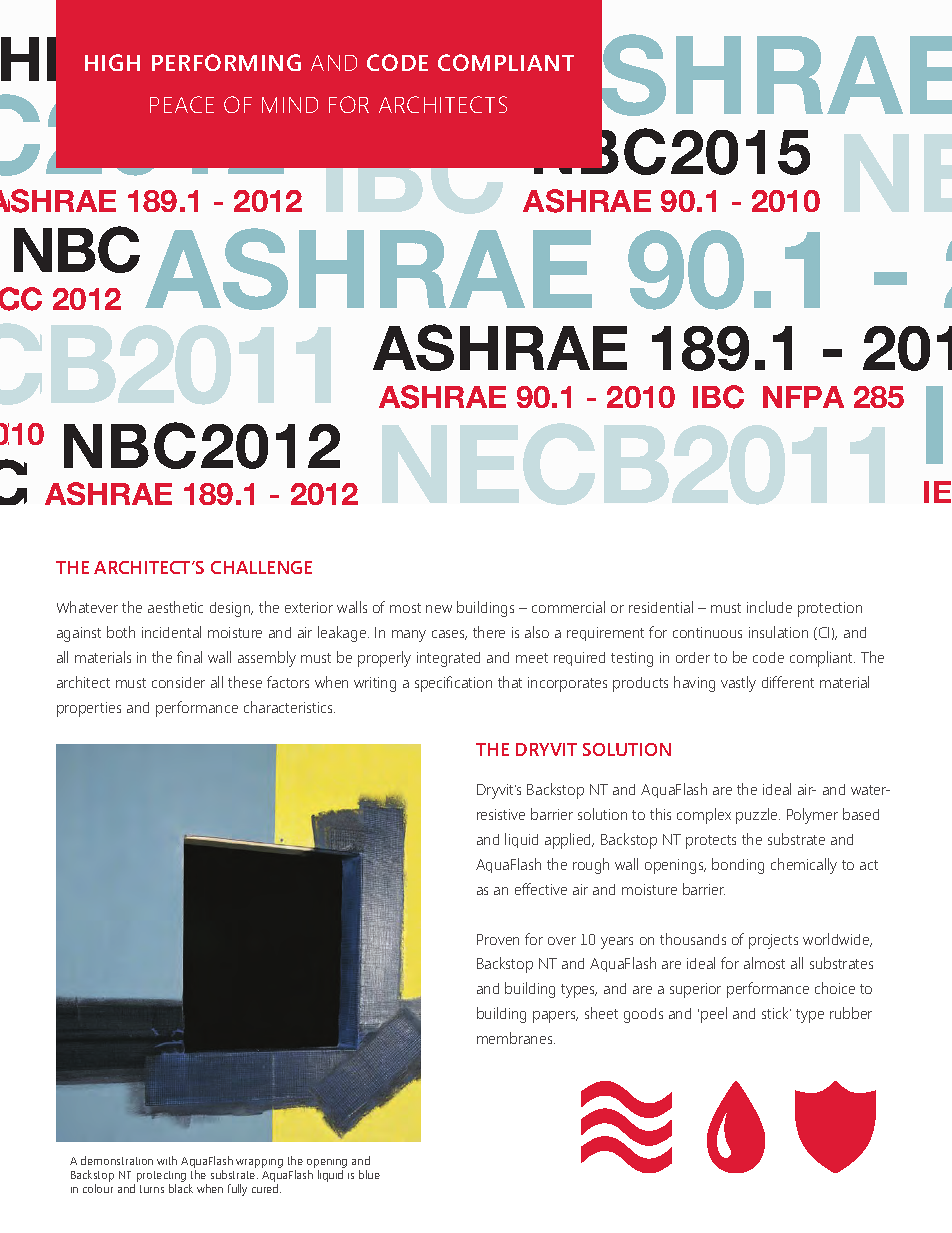 This screenshot has width=952, height=1233. I want to click on NFPA, so click(803, 397).
